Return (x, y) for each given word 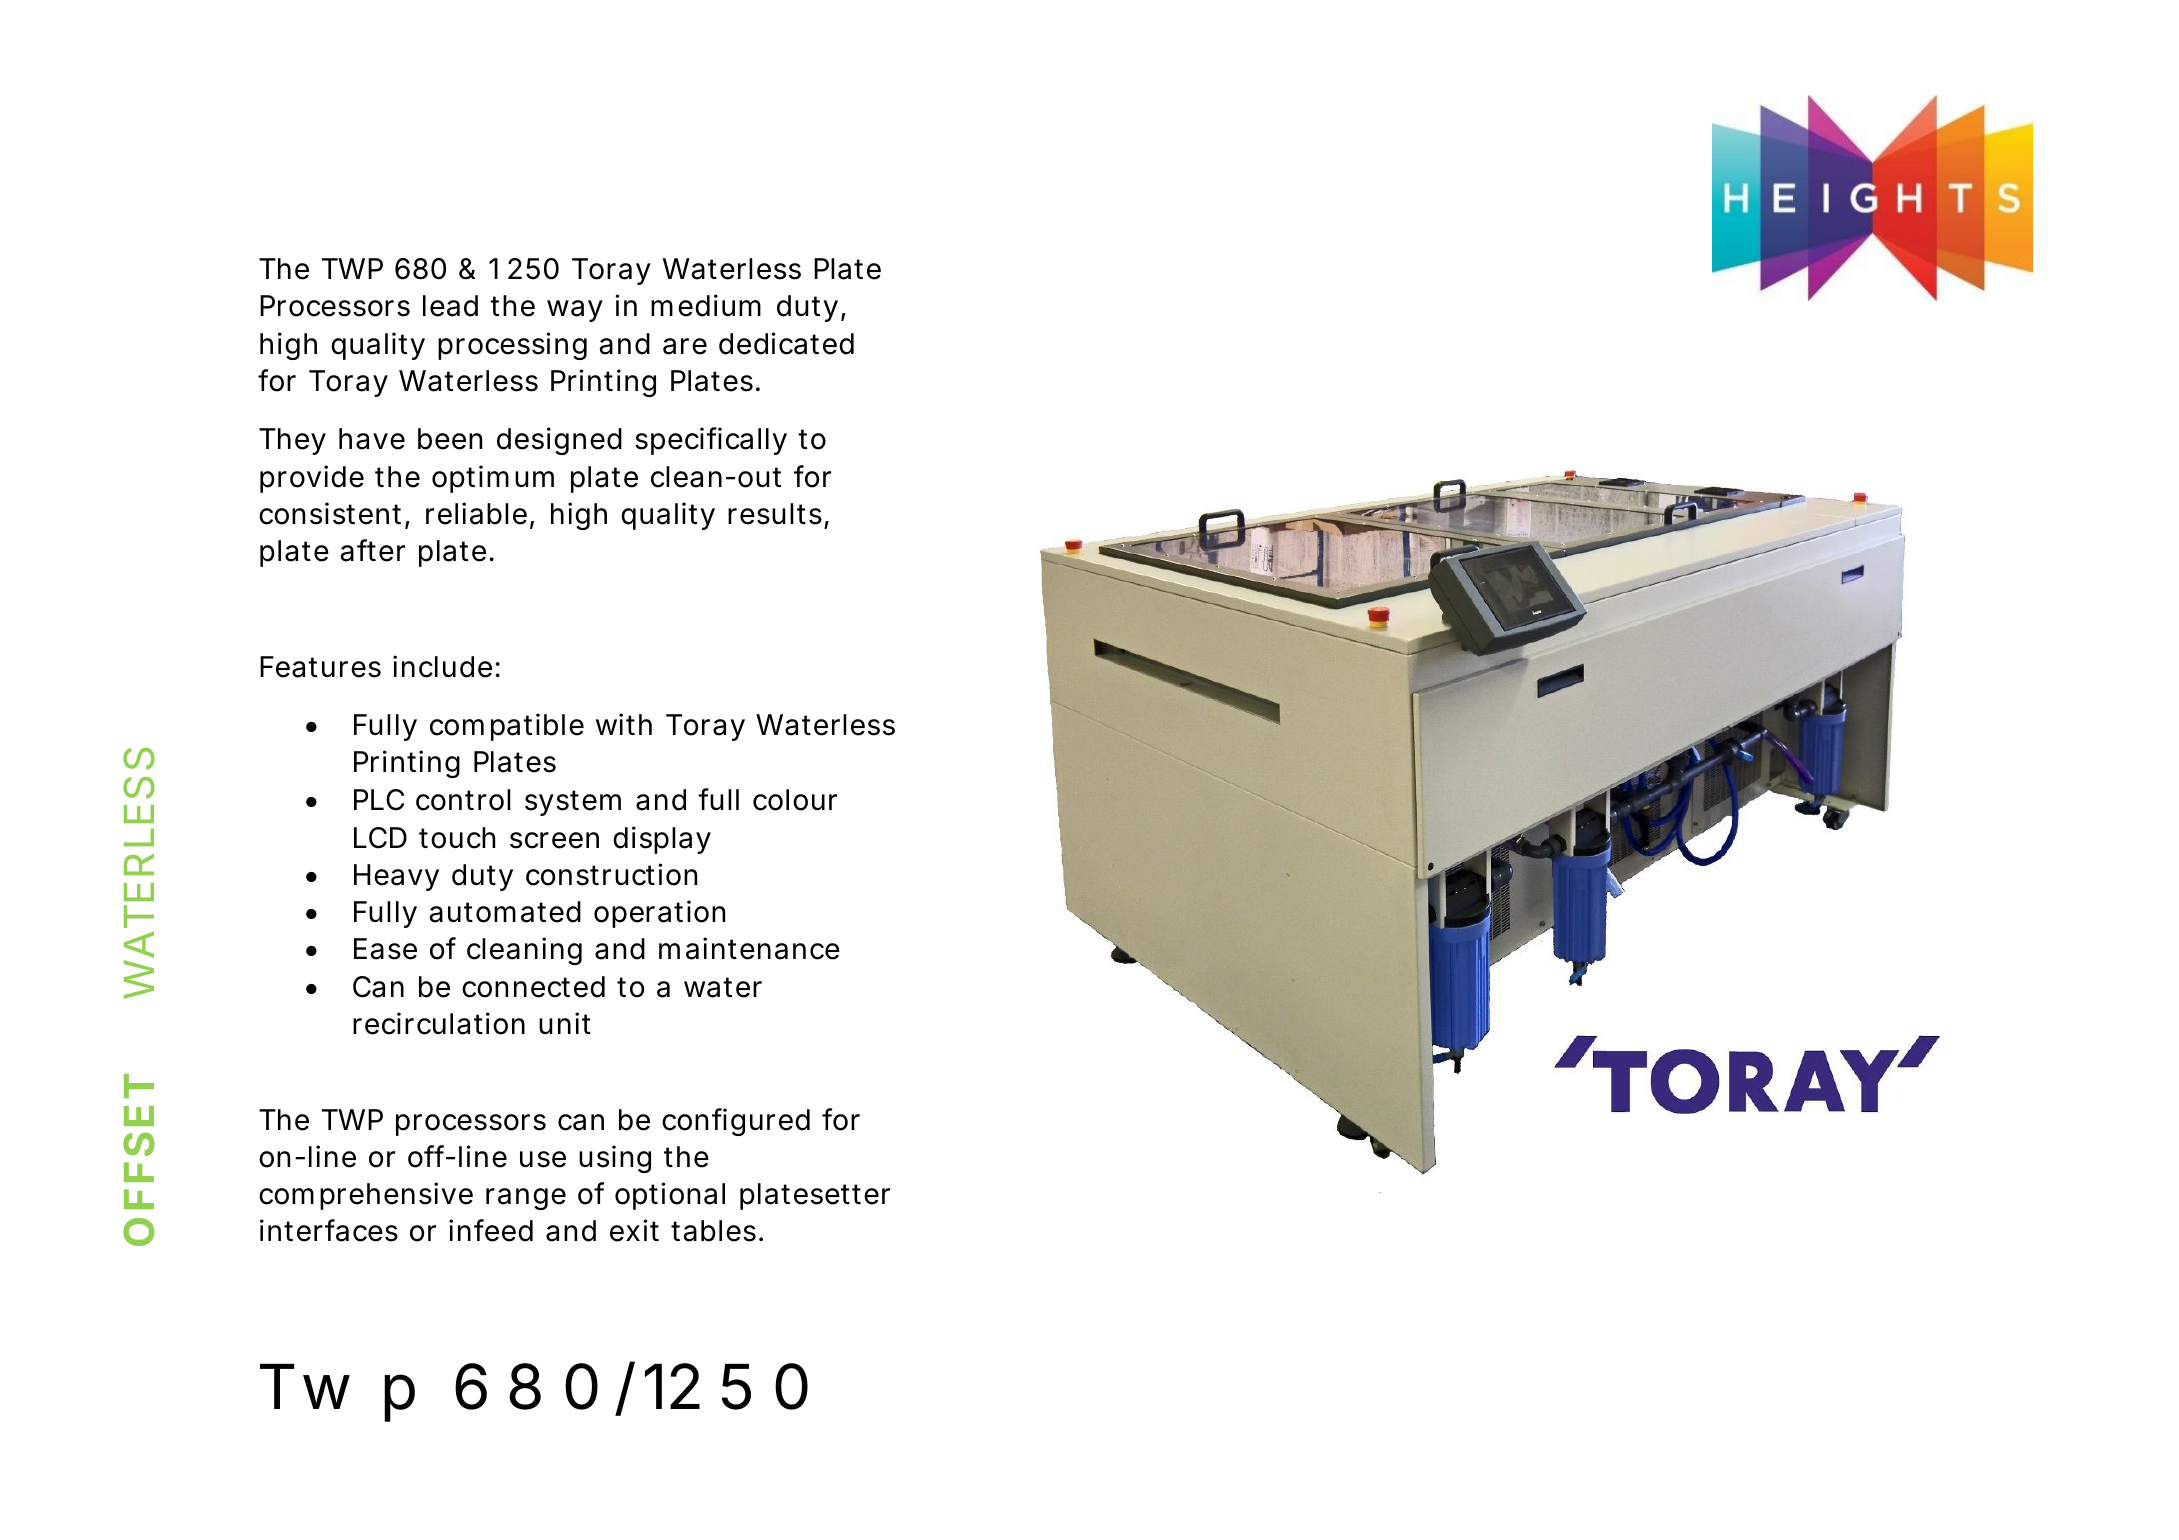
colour (795, 800)
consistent (330, 513)
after (372, 550)
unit (565, 1023)
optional (670, 1196)
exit (634, 1230)
